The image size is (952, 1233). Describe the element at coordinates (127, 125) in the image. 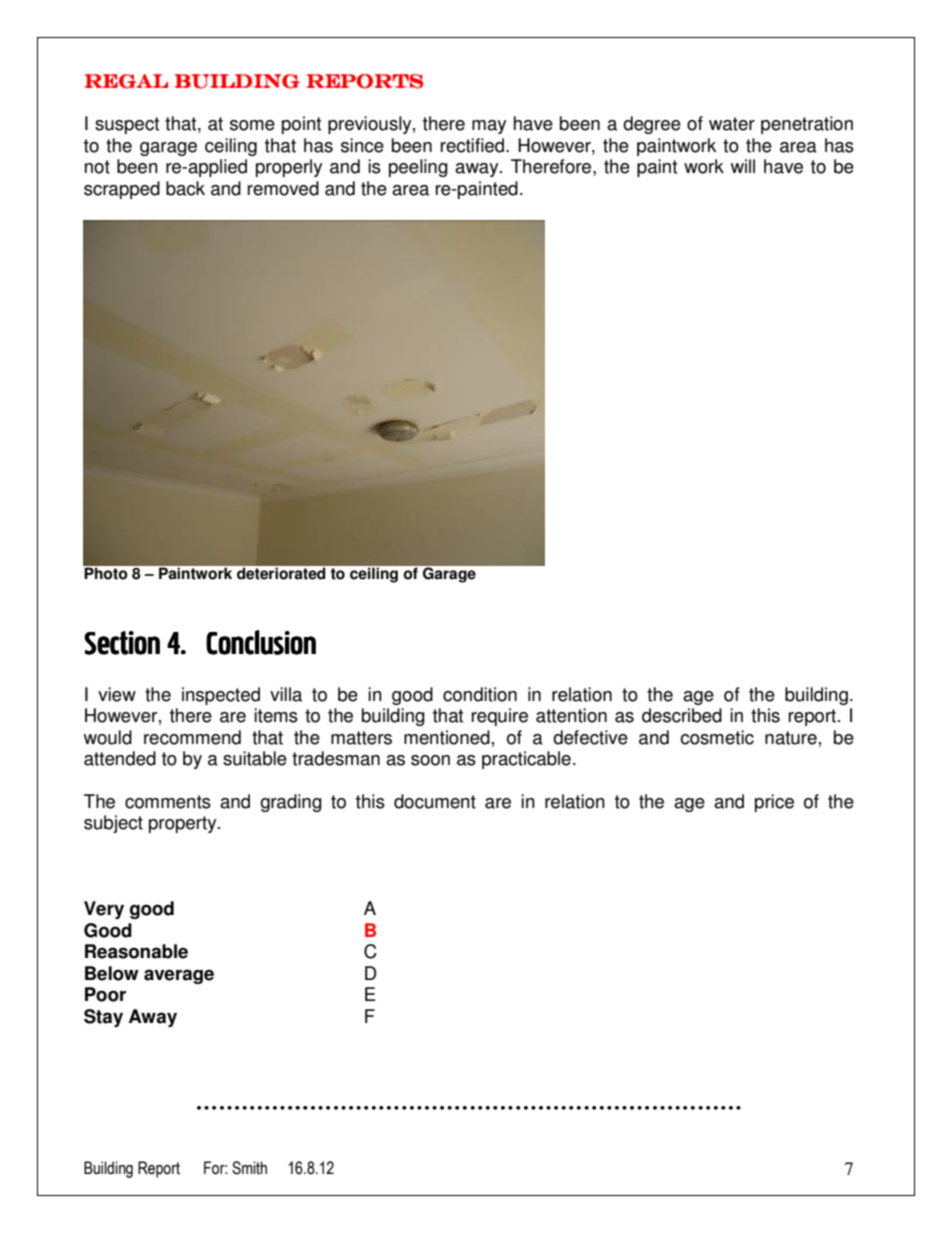

I see `suspect` at that location.
